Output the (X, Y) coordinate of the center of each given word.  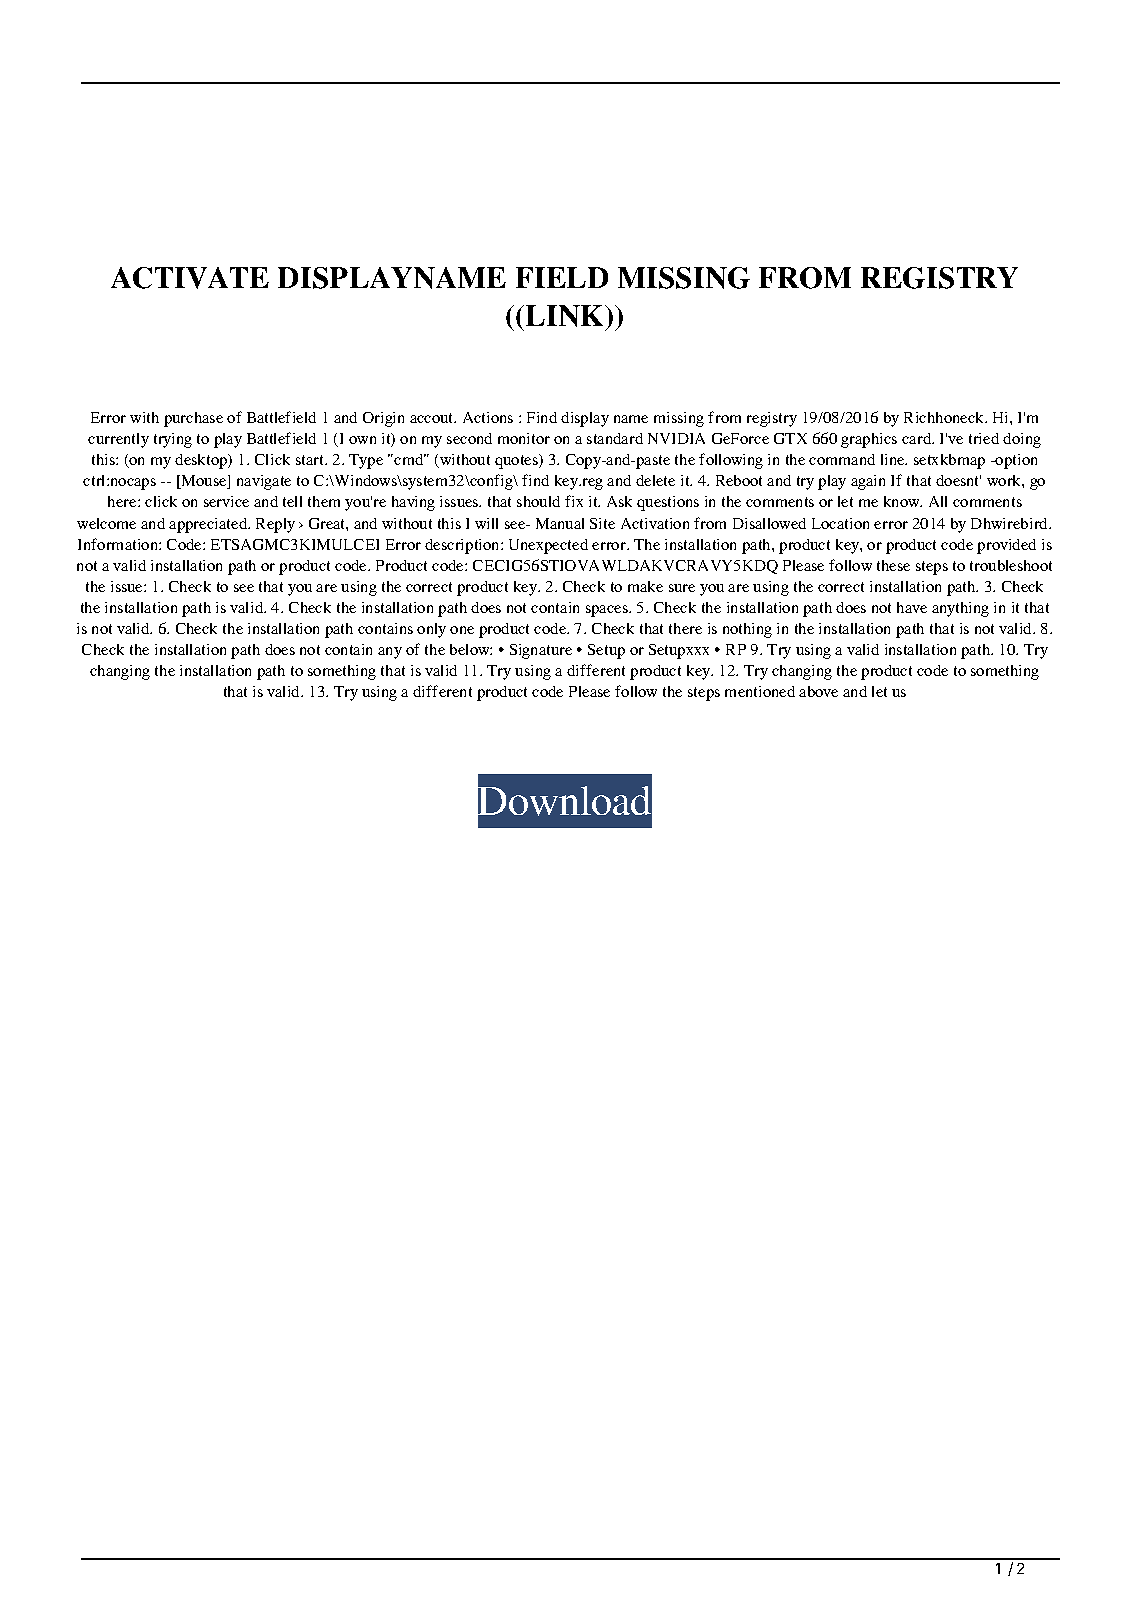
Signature (541, 651)
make (645, 586)
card (918, 438)
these (893, 565)
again (868, 482)
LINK (566, 316)
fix (574, 501)
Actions (488, 417)
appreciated (209, 525)
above (818, 691)
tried (984, 438)
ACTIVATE (190, 278)
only (431, 630)
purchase (193, 419)
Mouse (204, 482)
